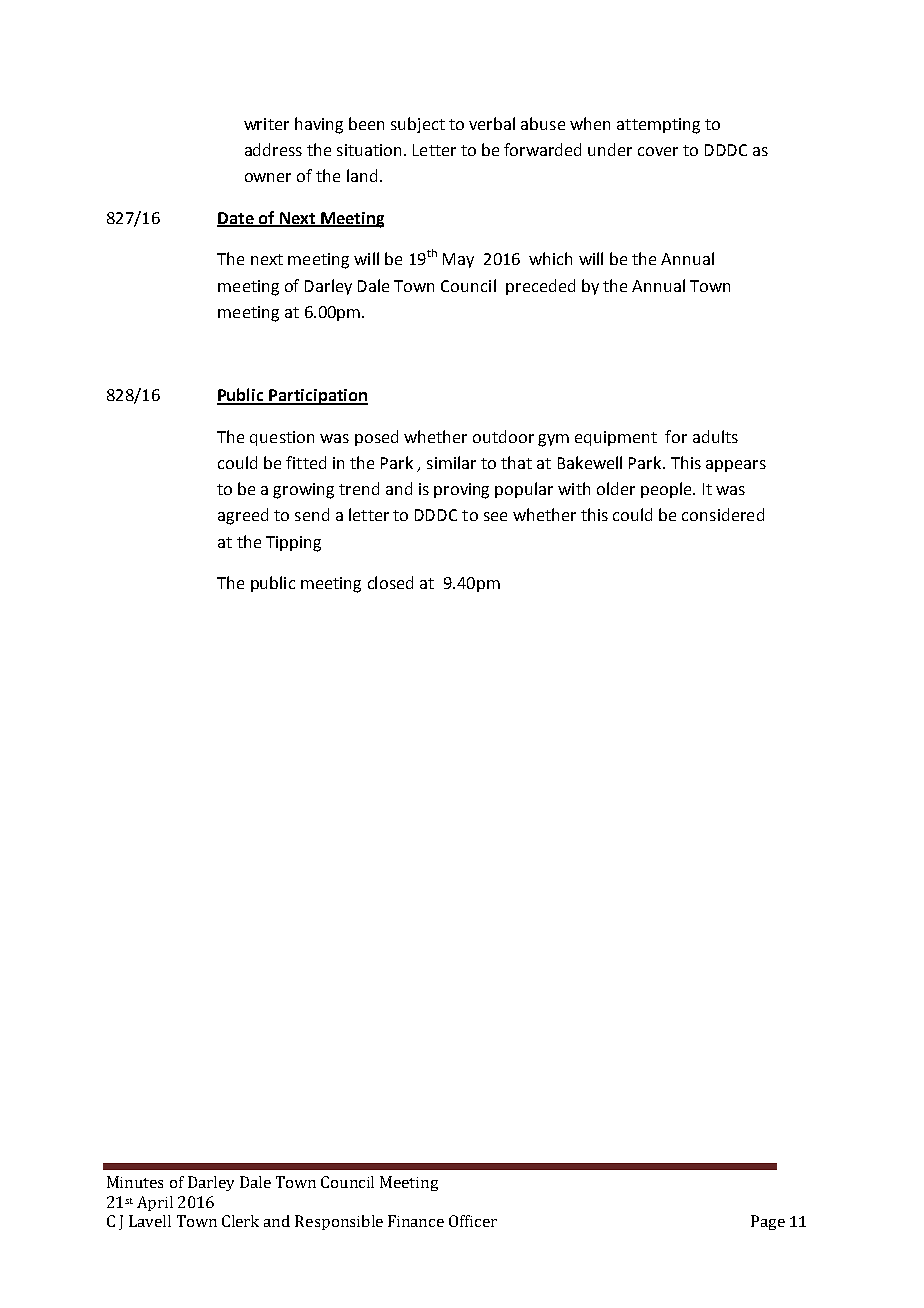 The width and height of the screenshot is (924, 1308). Describe the element at coordinates (461, 491) in the screenshot. I see `proving` at that location.
